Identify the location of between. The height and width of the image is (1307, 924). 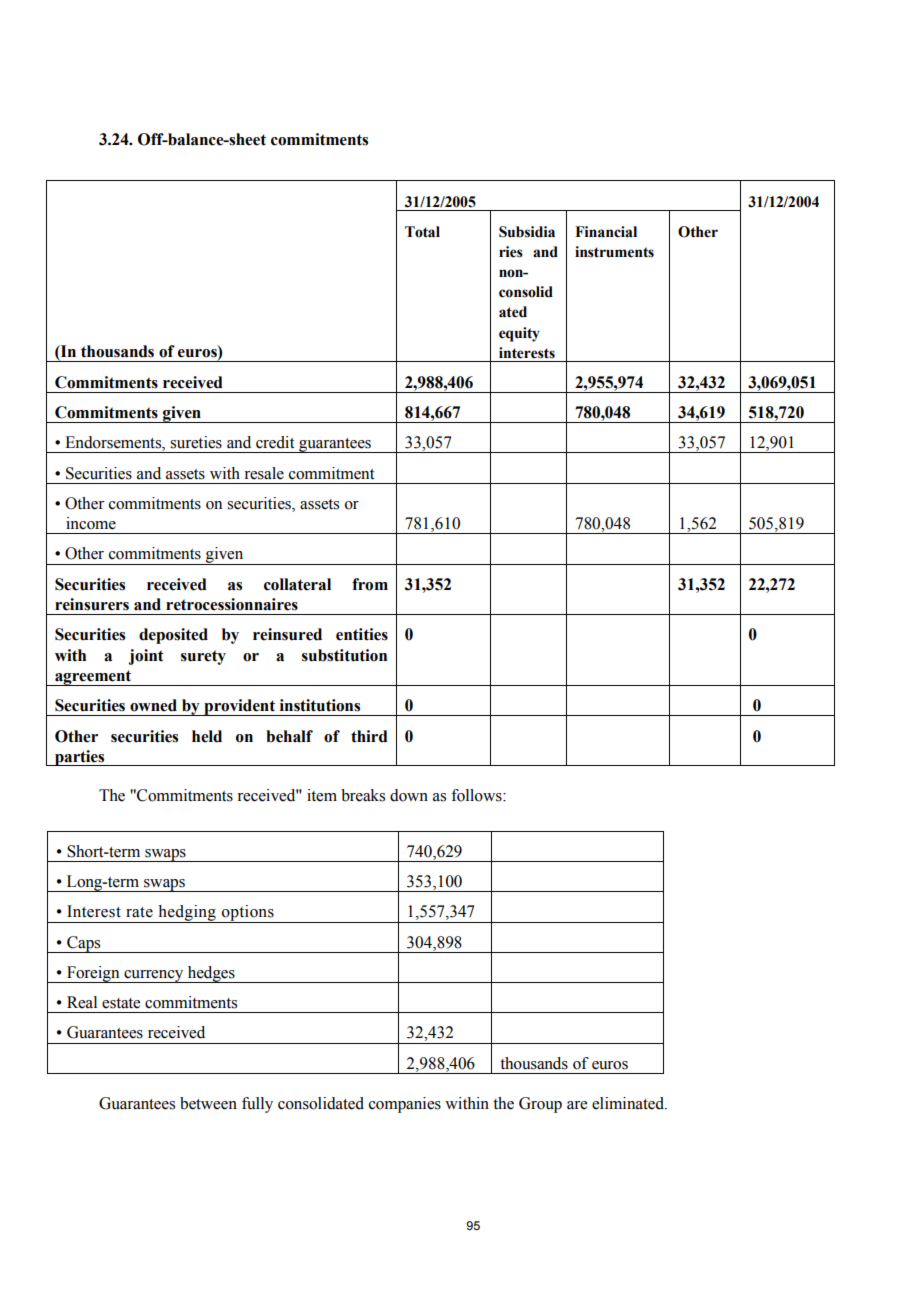
(208, 1103).
